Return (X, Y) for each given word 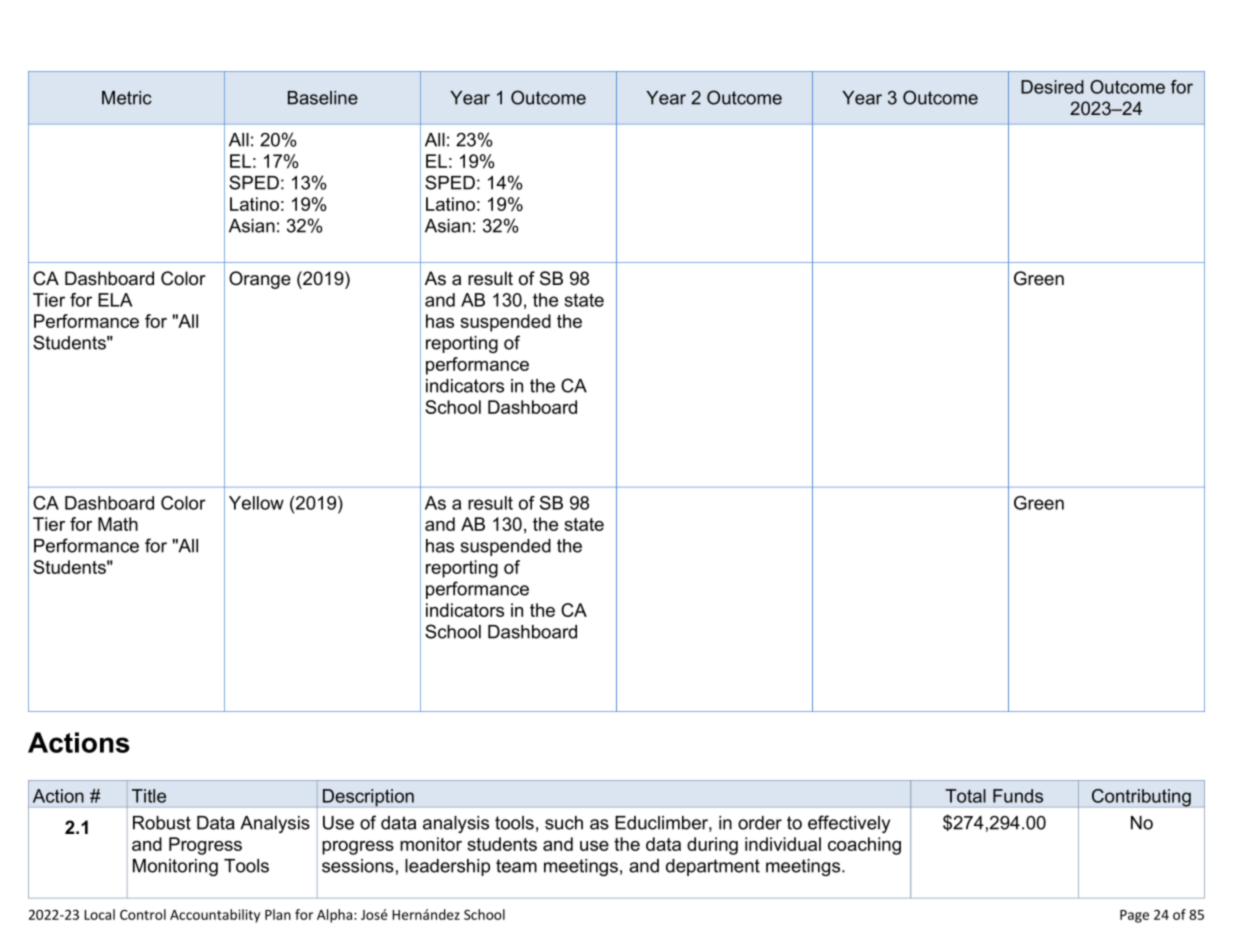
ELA (115, 300)
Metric (127, 98)
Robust (162, 823)
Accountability (215, 916)
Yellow (256, 503)
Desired (1052, 87)
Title (149, 796)
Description (368, 798)
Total (965, 796)
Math (118, 524)
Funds (1018, 796)
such (564, 823)
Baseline (323, 98)
